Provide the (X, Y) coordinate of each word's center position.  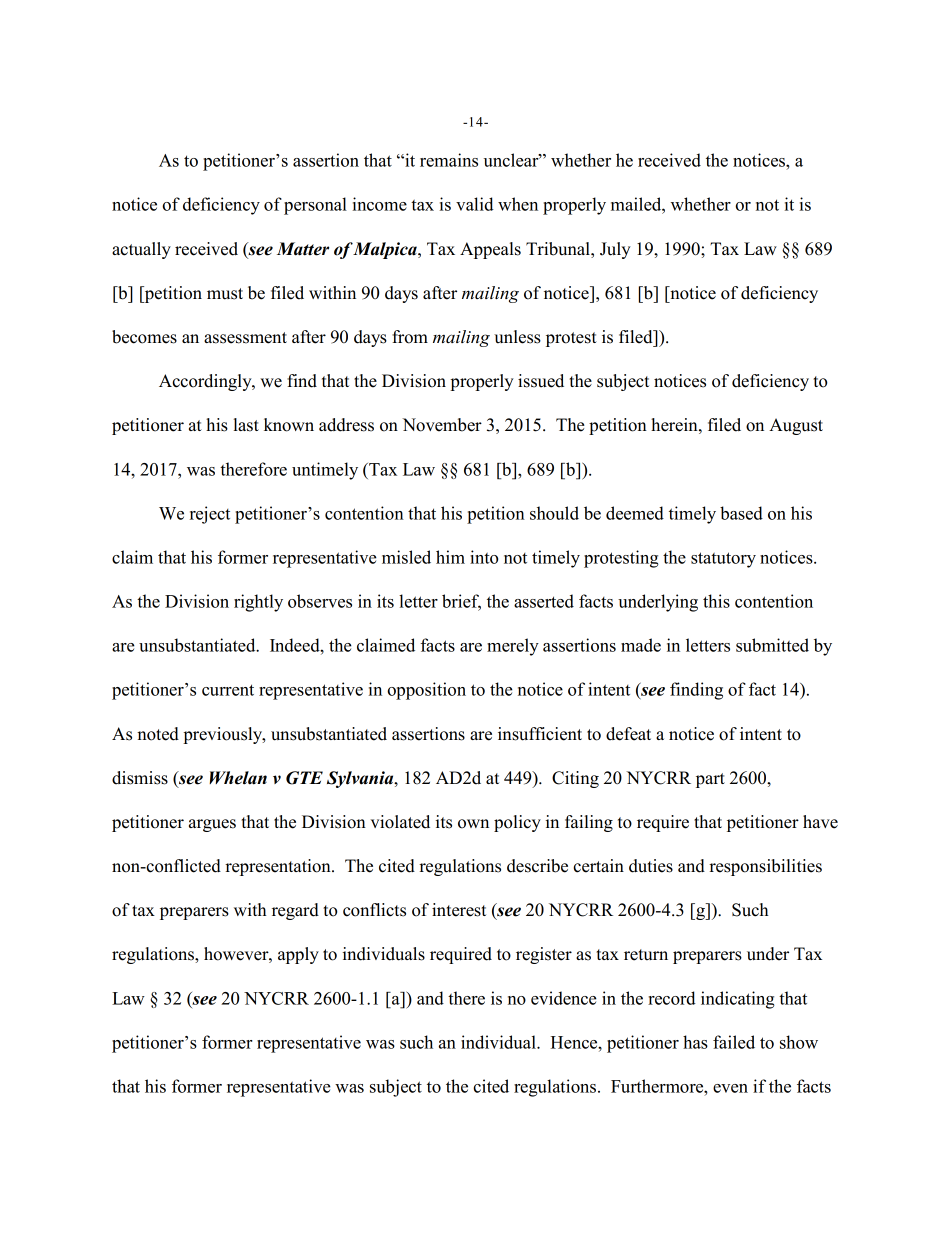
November (442, 425)
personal (315, 206)
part (710, 780)
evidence (564, 998)
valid (475, 204)
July (615, 250)
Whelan (238, 778)
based (741, 513)
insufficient (540, 734)
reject (210, 515)
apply (298, 955)
